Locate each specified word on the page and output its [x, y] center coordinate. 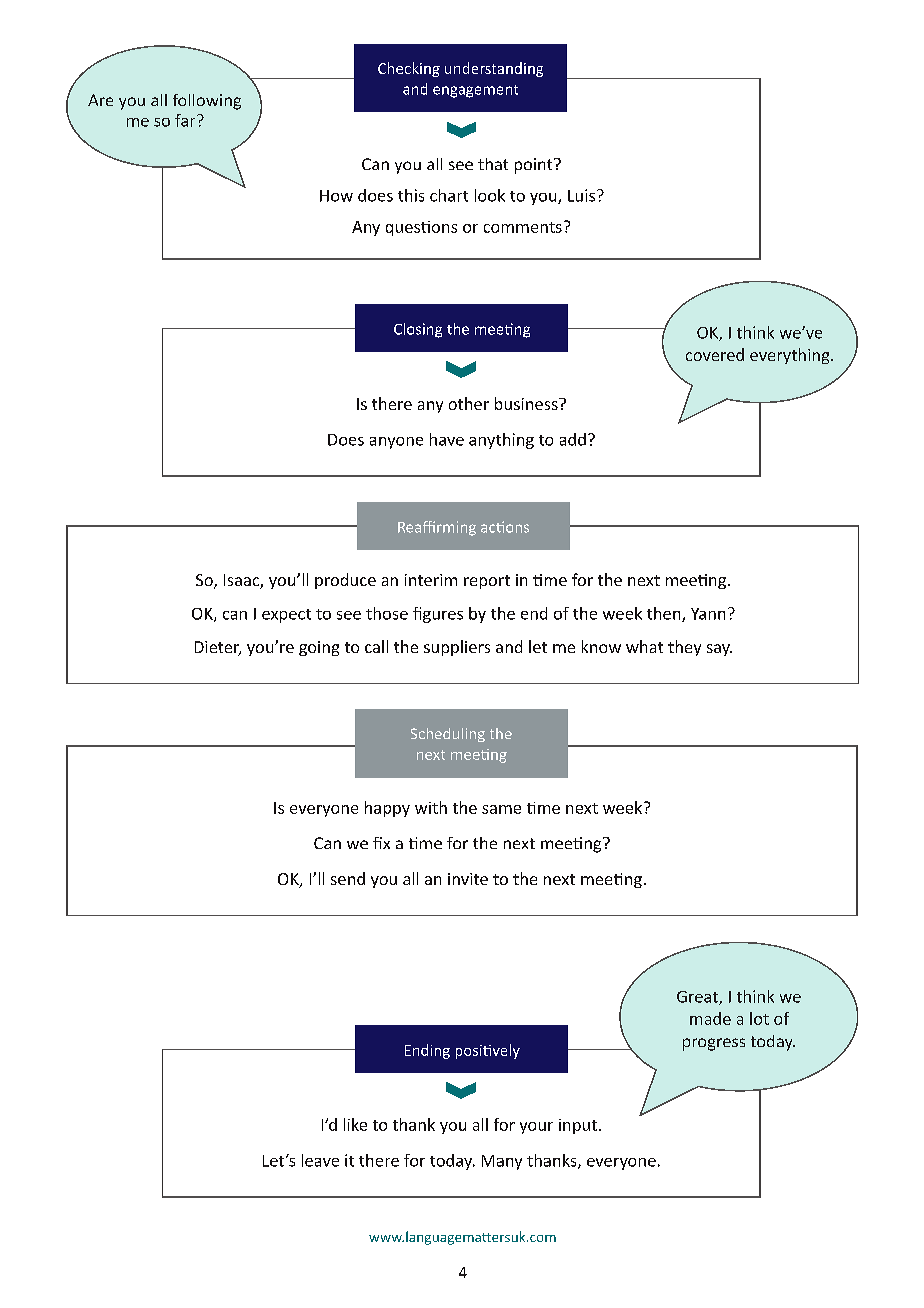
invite [468, 879]
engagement [475, 91]
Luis [581, 195]
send [348, 878]
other [469, 403]
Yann [708, 614]
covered [715, 354]
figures [438, 615]
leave [320, 1160]
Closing [418, 330]
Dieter [218, 648]
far [186, 120]
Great [698, 998]
